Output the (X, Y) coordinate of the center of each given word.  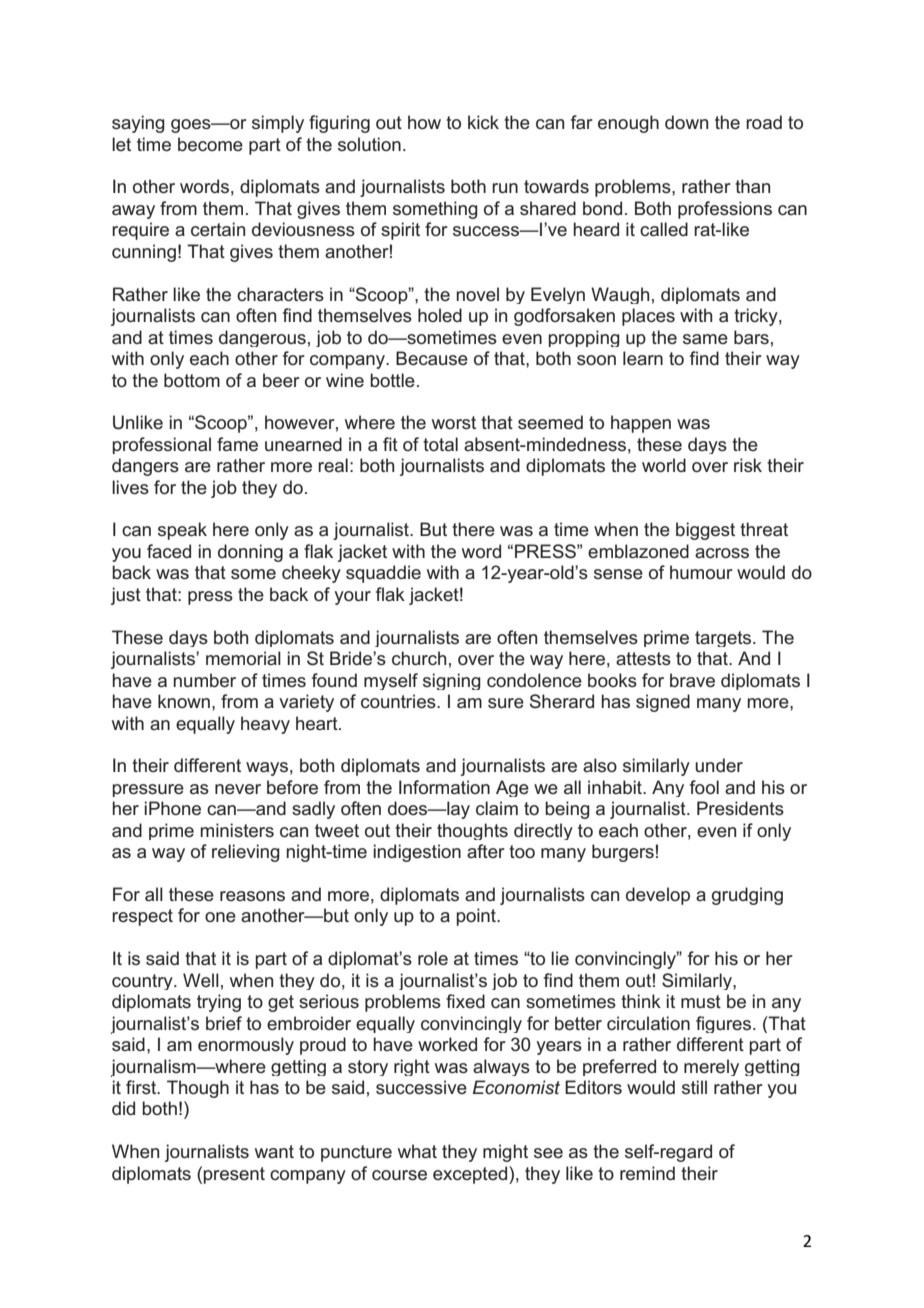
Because (432, 358)
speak (182, 531)
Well (201, 980)
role (433, 958)
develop (658, 896)
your (352, 598)
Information (444, 787)
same (705, 339)
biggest (705, 531)
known (184, 701)
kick (483, 122)
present (234, 1175)
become (210, 144)
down (686, 122)
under (719, 765)
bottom (192, 380)
